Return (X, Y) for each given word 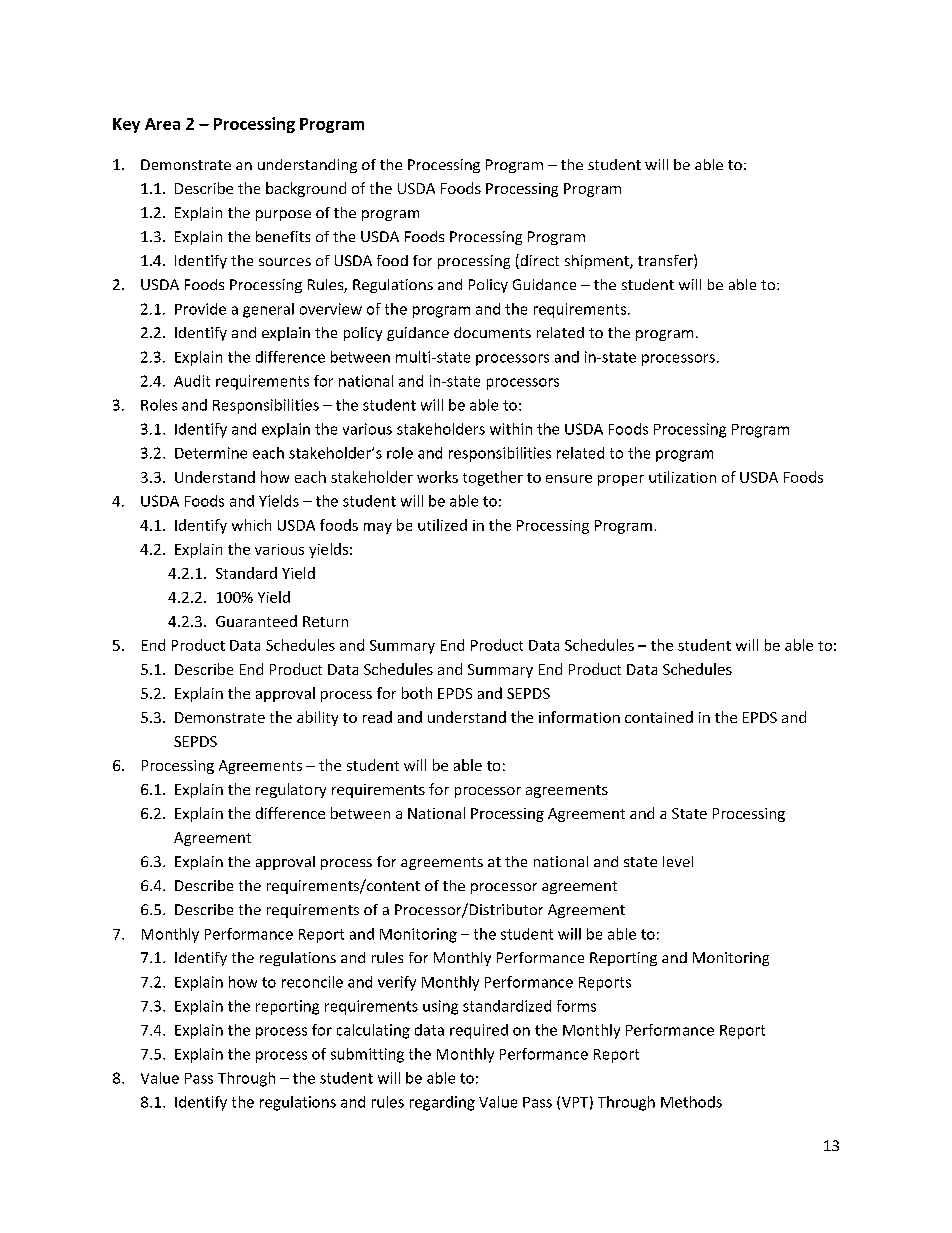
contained (659, 717)
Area (162, 124)
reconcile (312, 982)
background (306, 189)
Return (325, 621)
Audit (192, 381)
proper (621, 480)
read (377, 717)
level (678, 861)
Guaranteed (256, 621)
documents (492, 332)
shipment (598, 262)
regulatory (291, 790)
